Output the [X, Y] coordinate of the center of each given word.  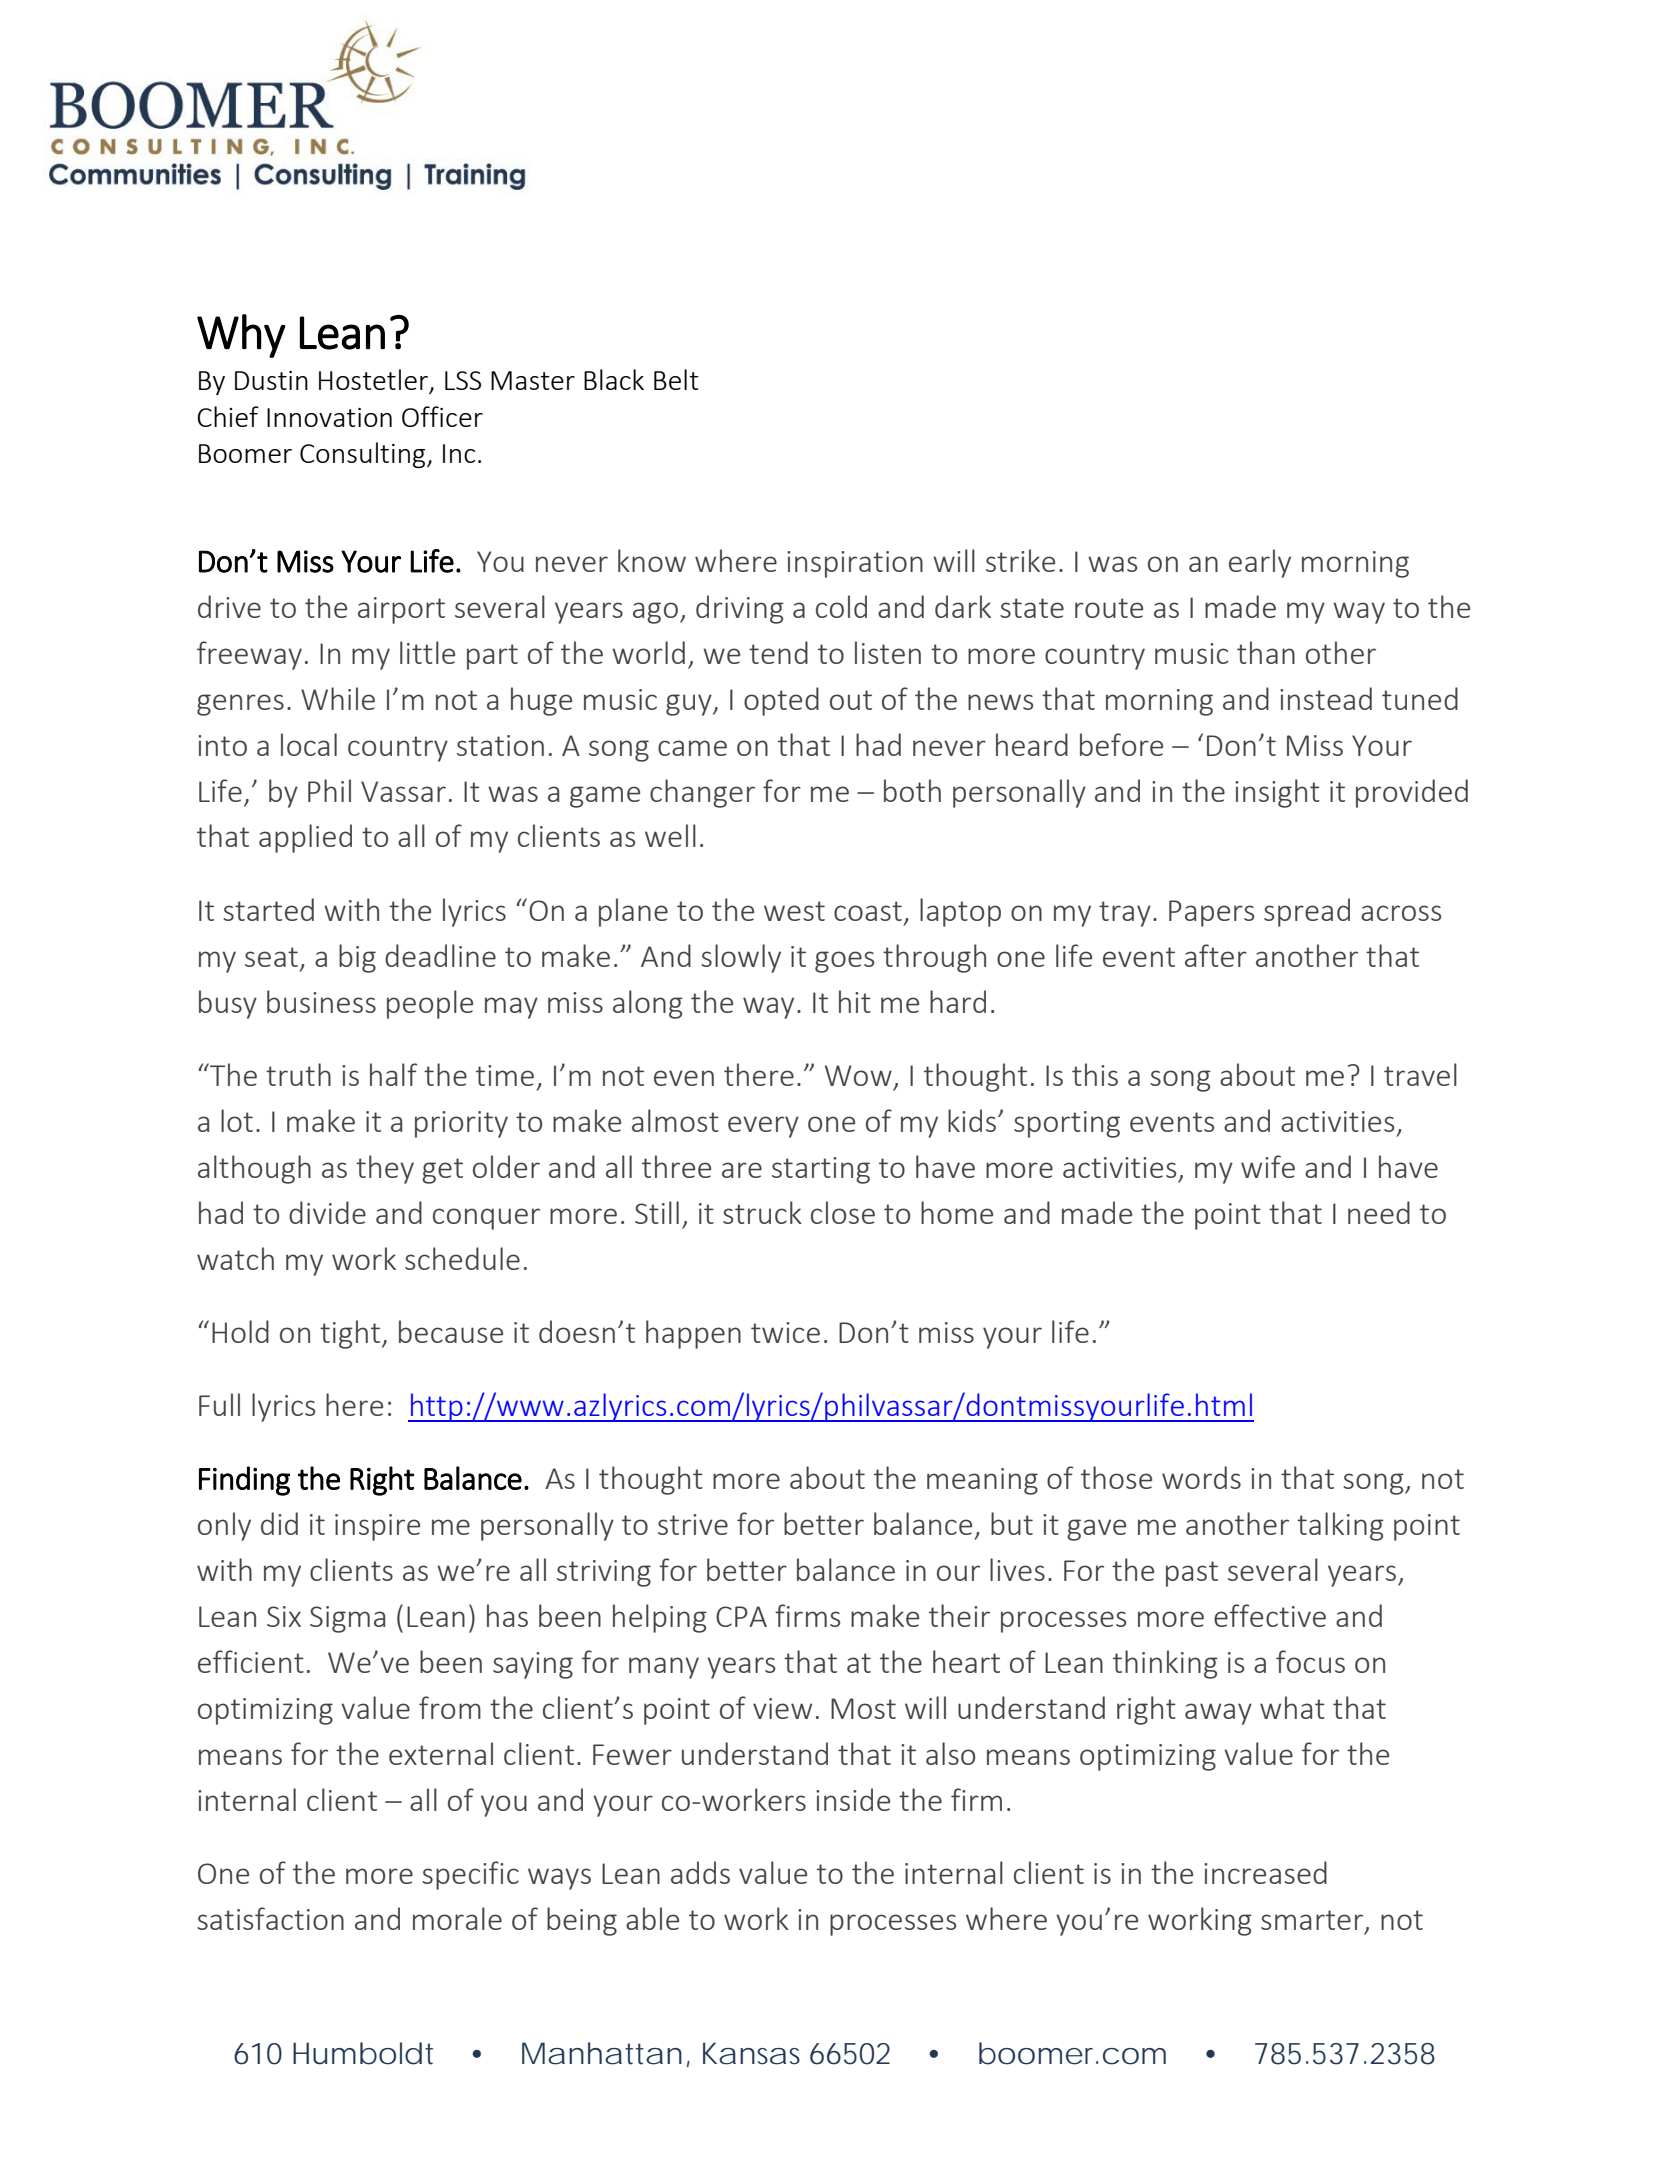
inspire [377, 1527]
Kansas [751, 2053]
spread [1307, 912]
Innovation [329, 417]
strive [693, 1524]
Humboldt [363, 2053]
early [1260, 563]
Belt [676, 379]
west [794, 911]
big [357, 958]
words [1201, 1477]
